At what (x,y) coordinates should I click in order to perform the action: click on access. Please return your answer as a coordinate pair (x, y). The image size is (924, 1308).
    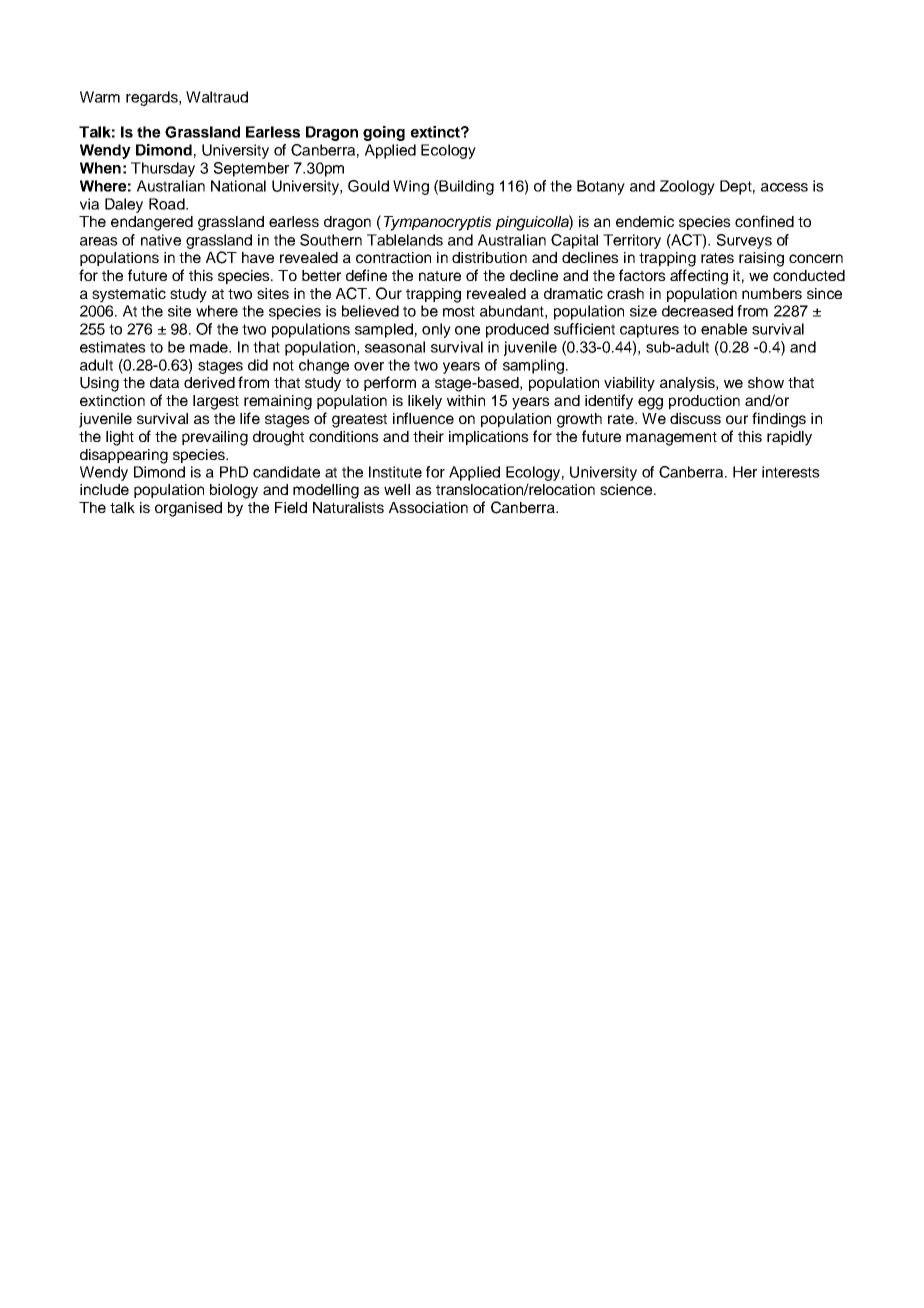
    Looking at the image, I should click on (784, 187).
